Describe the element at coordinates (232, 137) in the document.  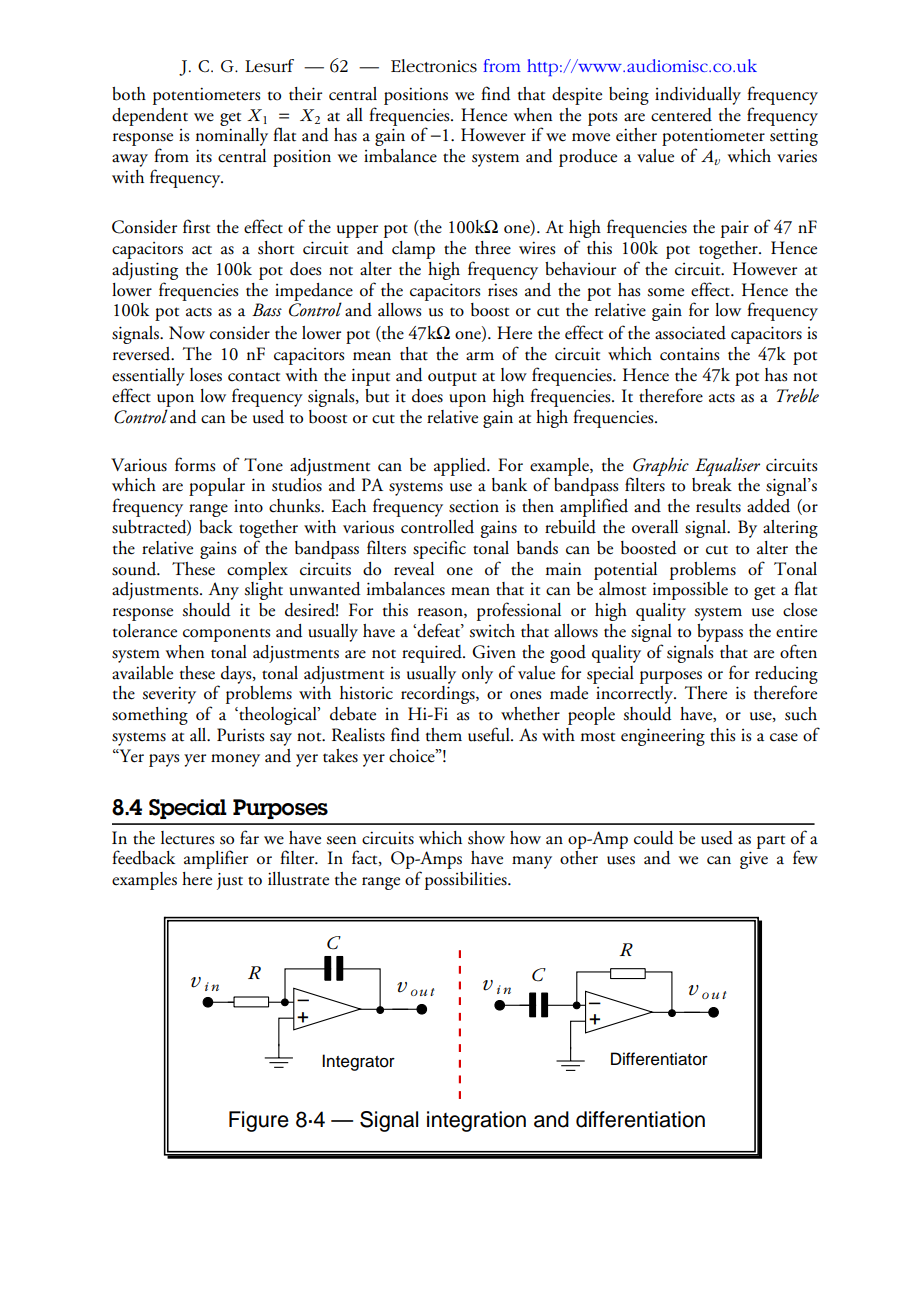
I see `nominally` at that location.
